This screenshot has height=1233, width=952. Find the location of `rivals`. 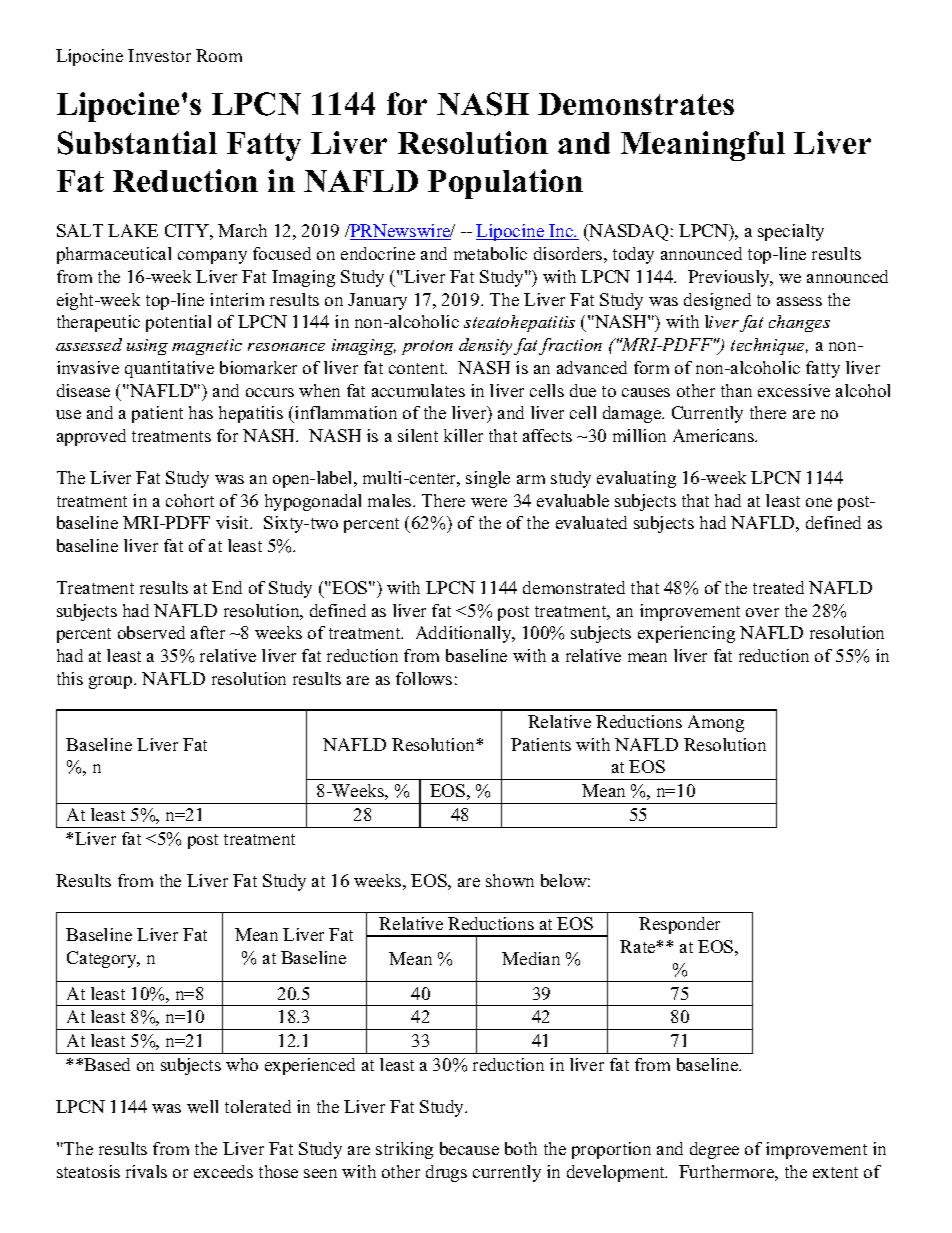

rivals is located at coordinates (146, 1171).
